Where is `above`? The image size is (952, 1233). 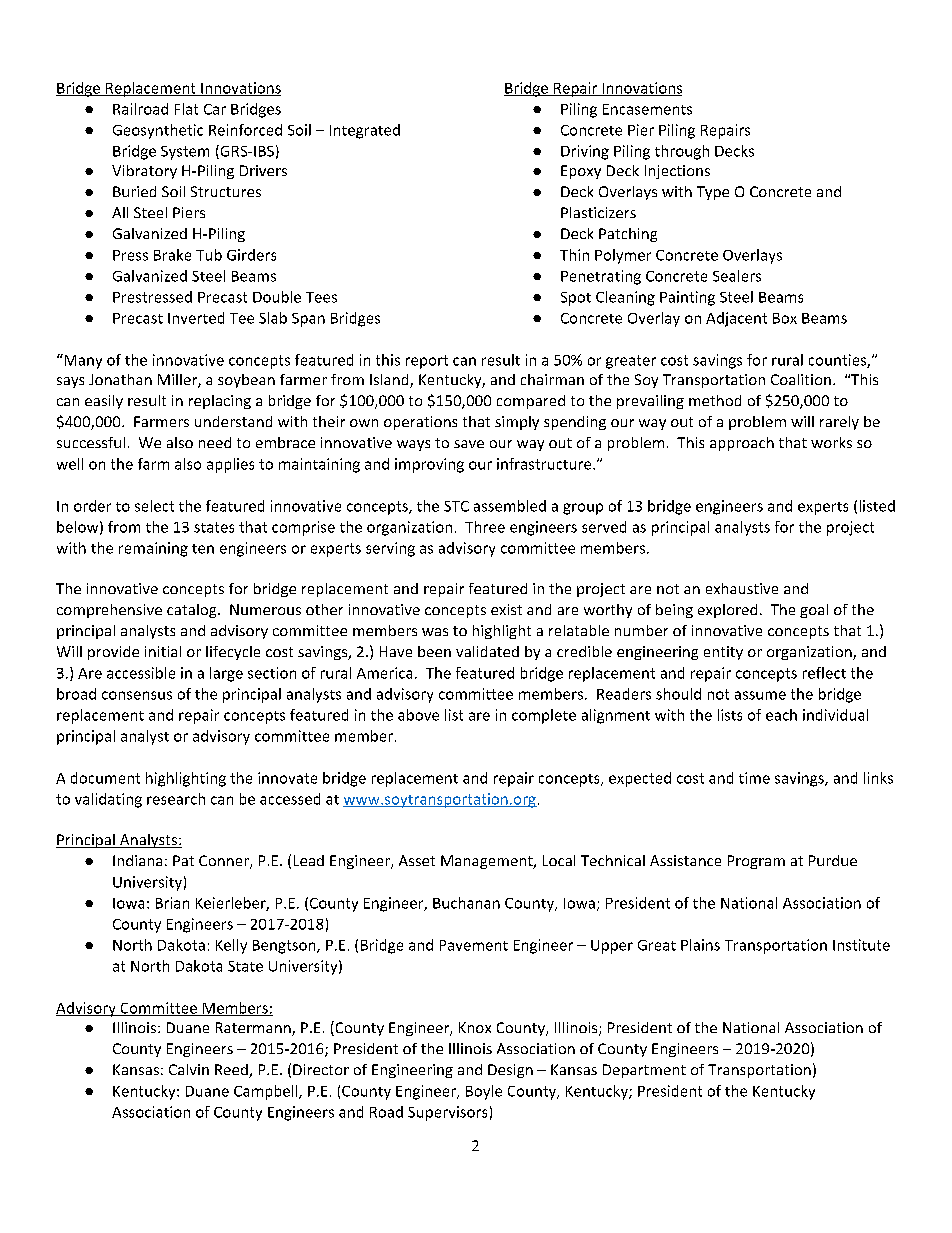
above is located at coordinates (418, 715).
